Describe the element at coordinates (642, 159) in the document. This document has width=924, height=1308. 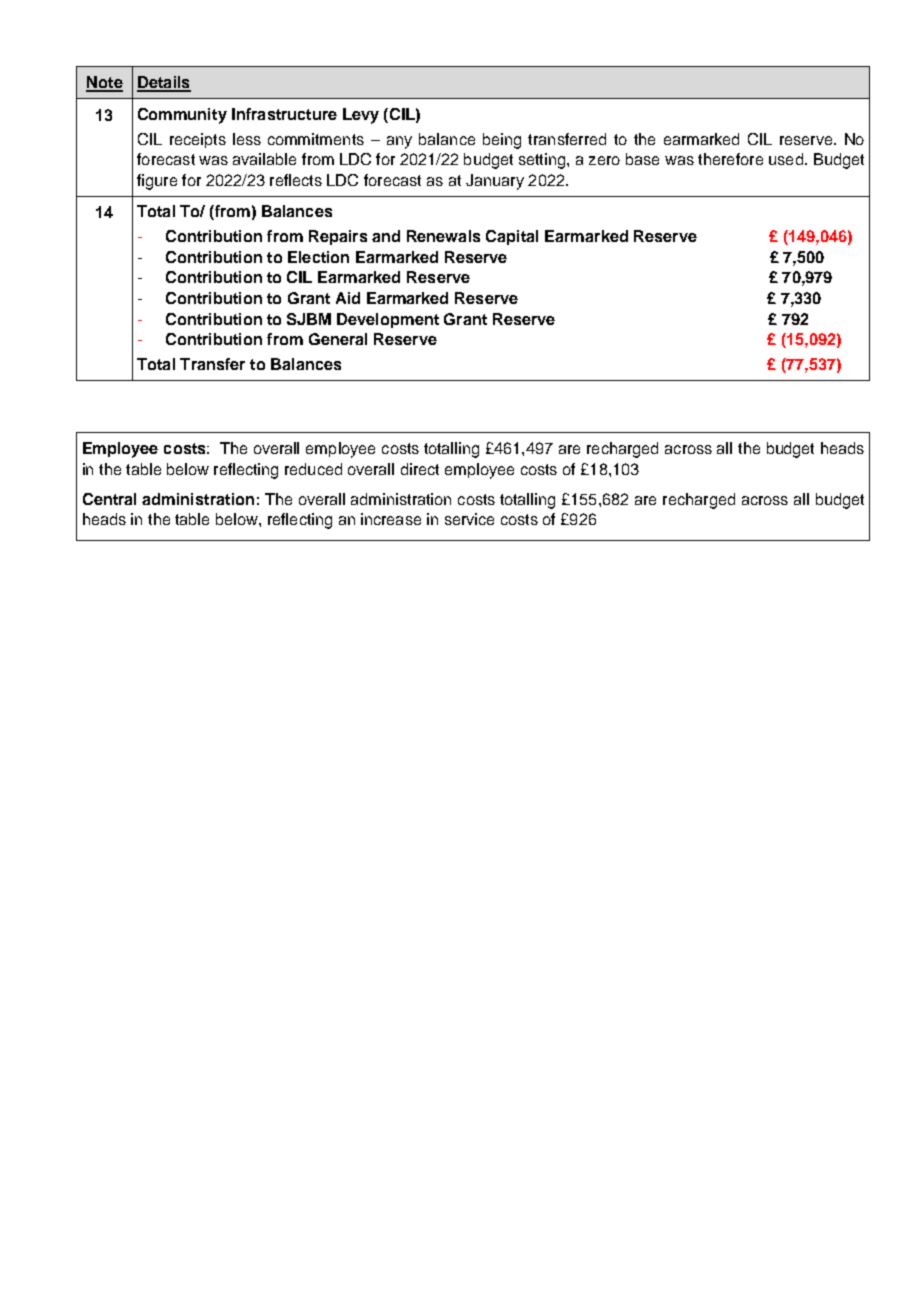
I see `base` at that location.
